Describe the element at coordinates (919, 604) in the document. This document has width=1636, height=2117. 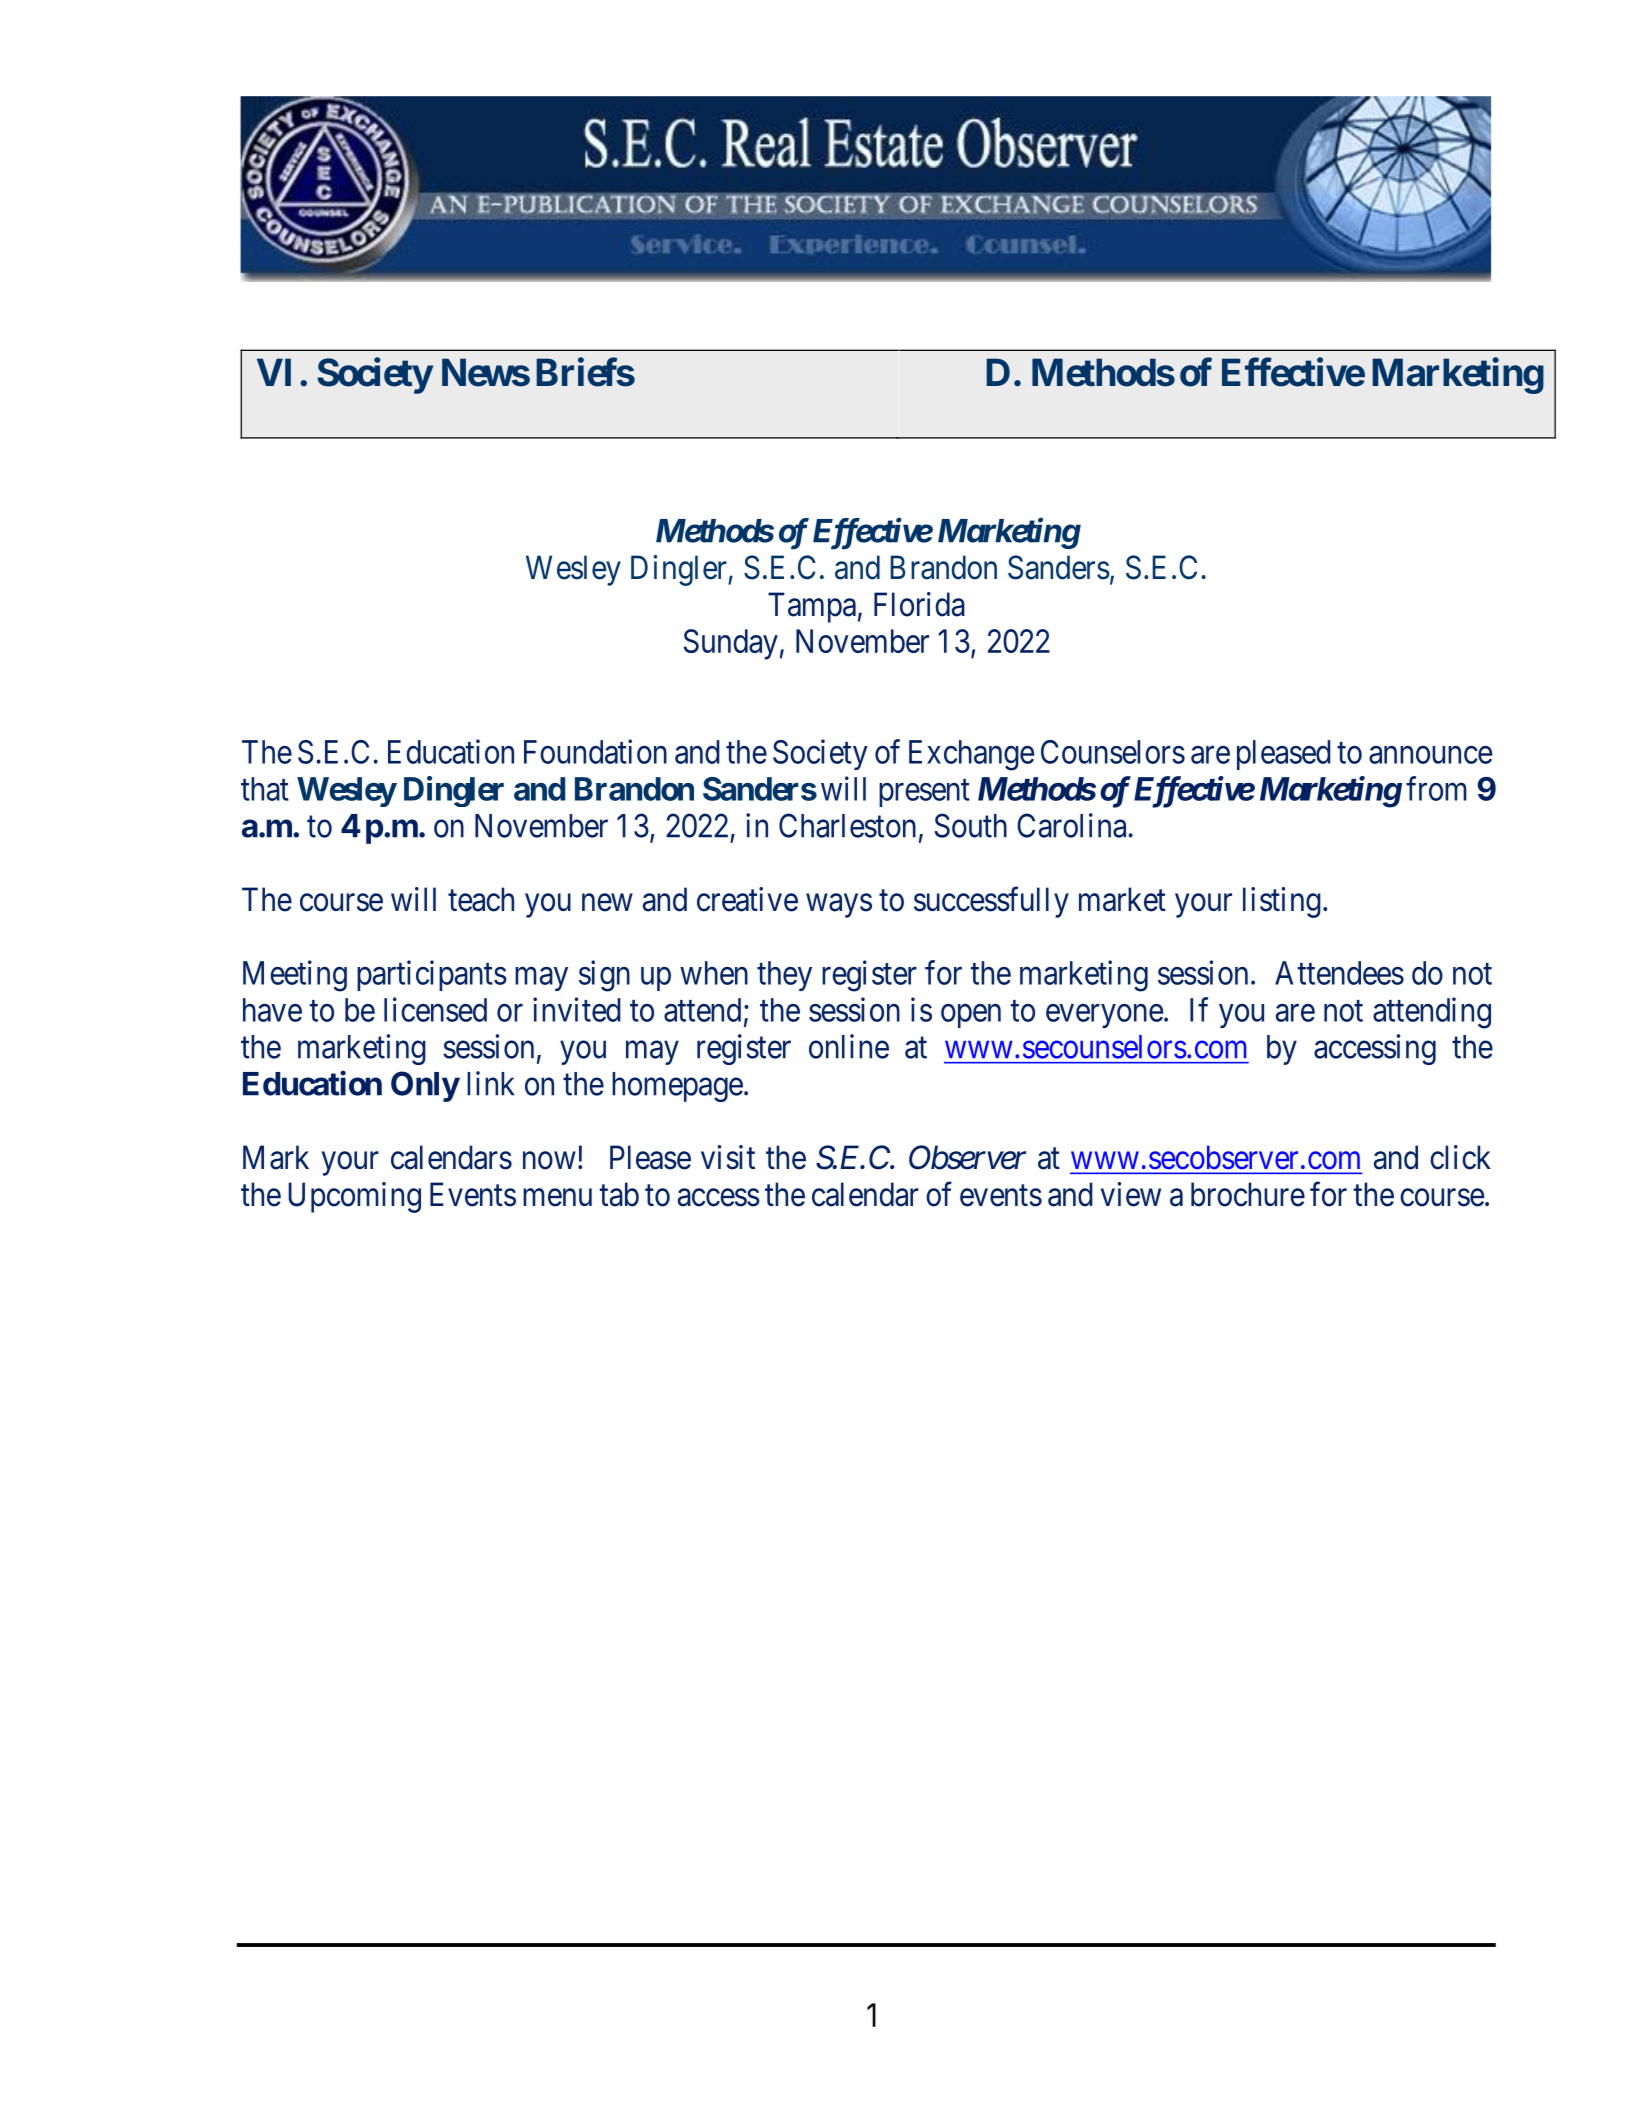
I see `Florida` at that location.
